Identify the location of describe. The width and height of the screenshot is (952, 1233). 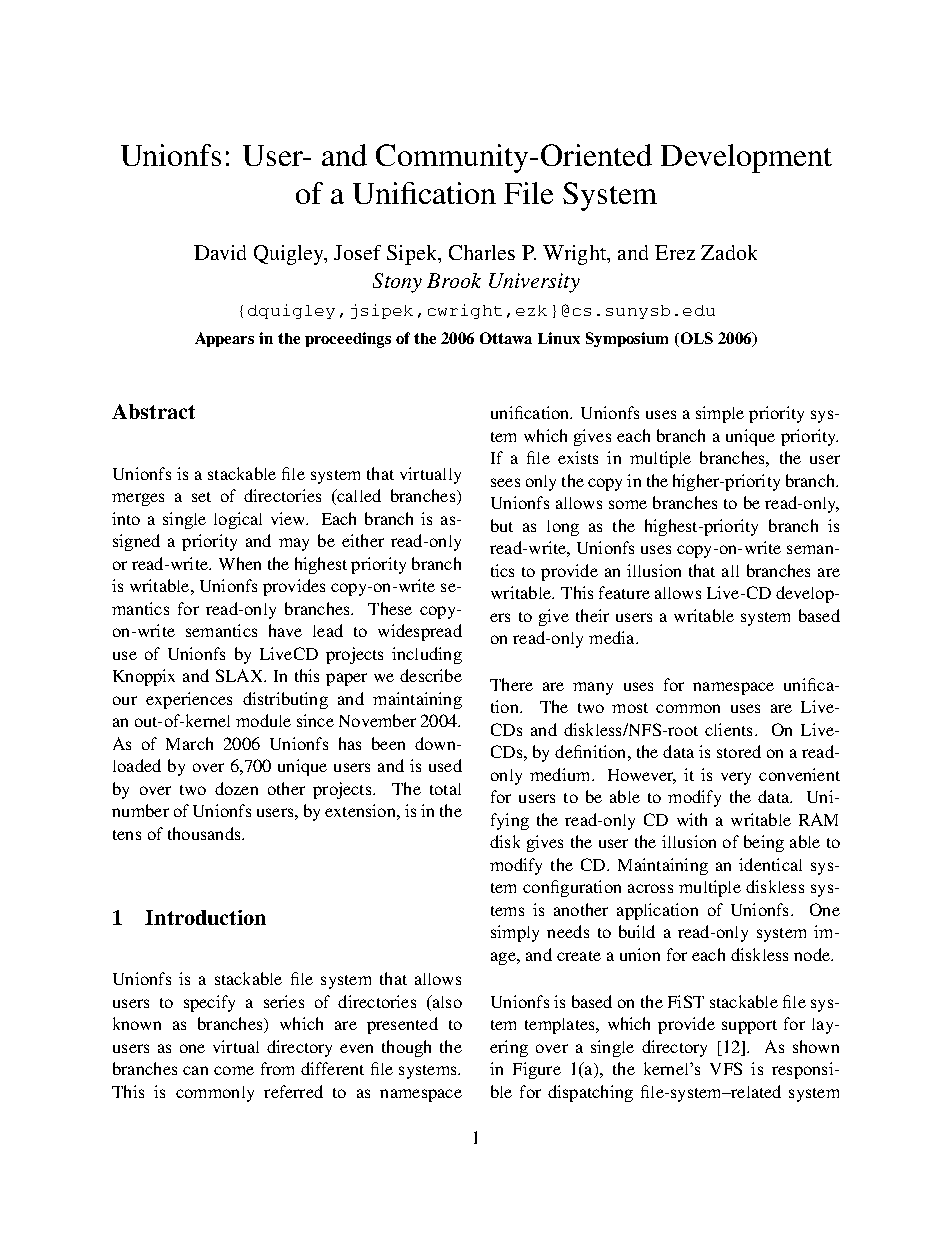
(431, 675).
